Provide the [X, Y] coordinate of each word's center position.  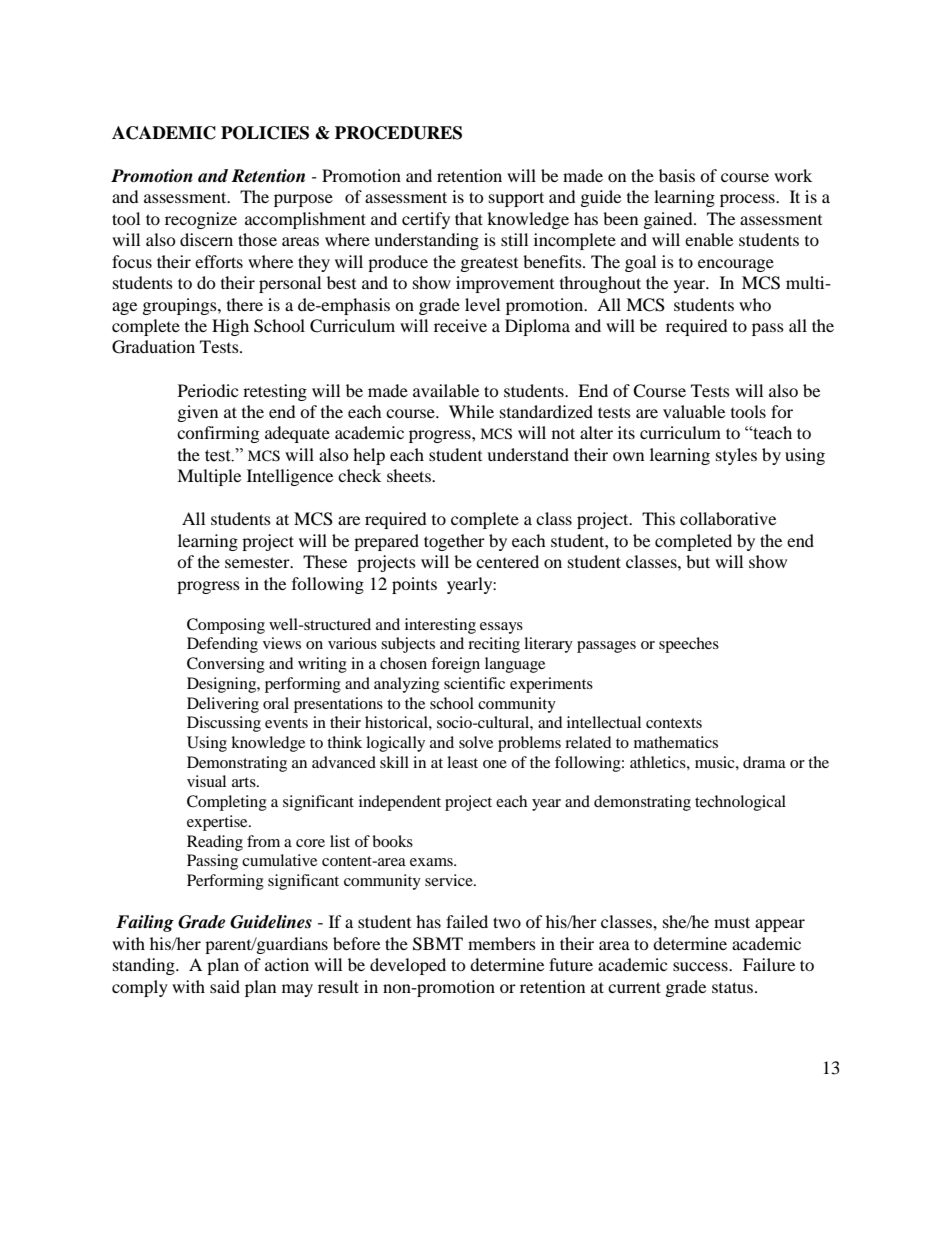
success [701, 966]
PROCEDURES [398, 133]
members [502, 943]
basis [677, 175]
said [225, 986]
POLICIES [265, 133]
